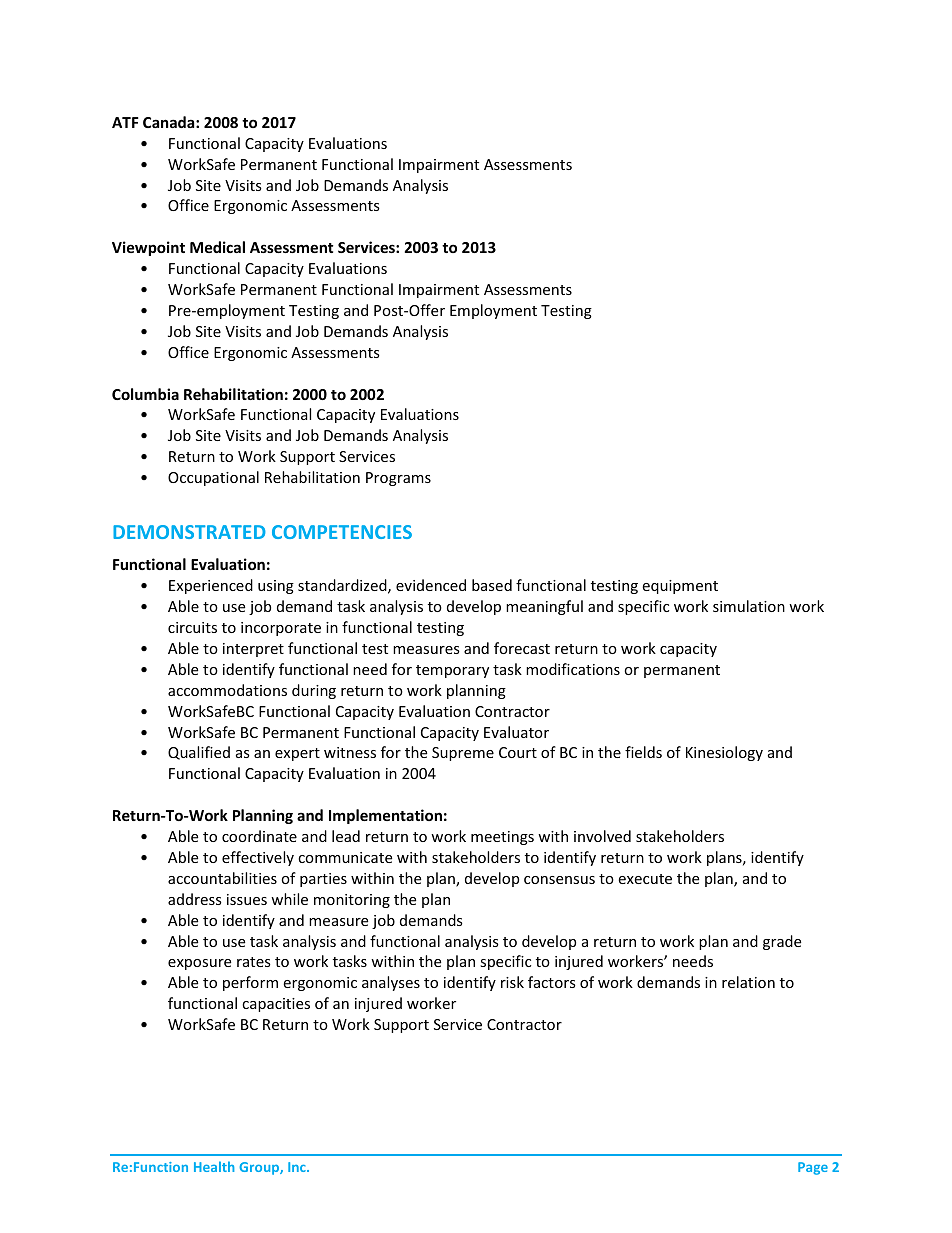 This document has width=952, height=1233. I want to click on ATF, so click(125, 122).
